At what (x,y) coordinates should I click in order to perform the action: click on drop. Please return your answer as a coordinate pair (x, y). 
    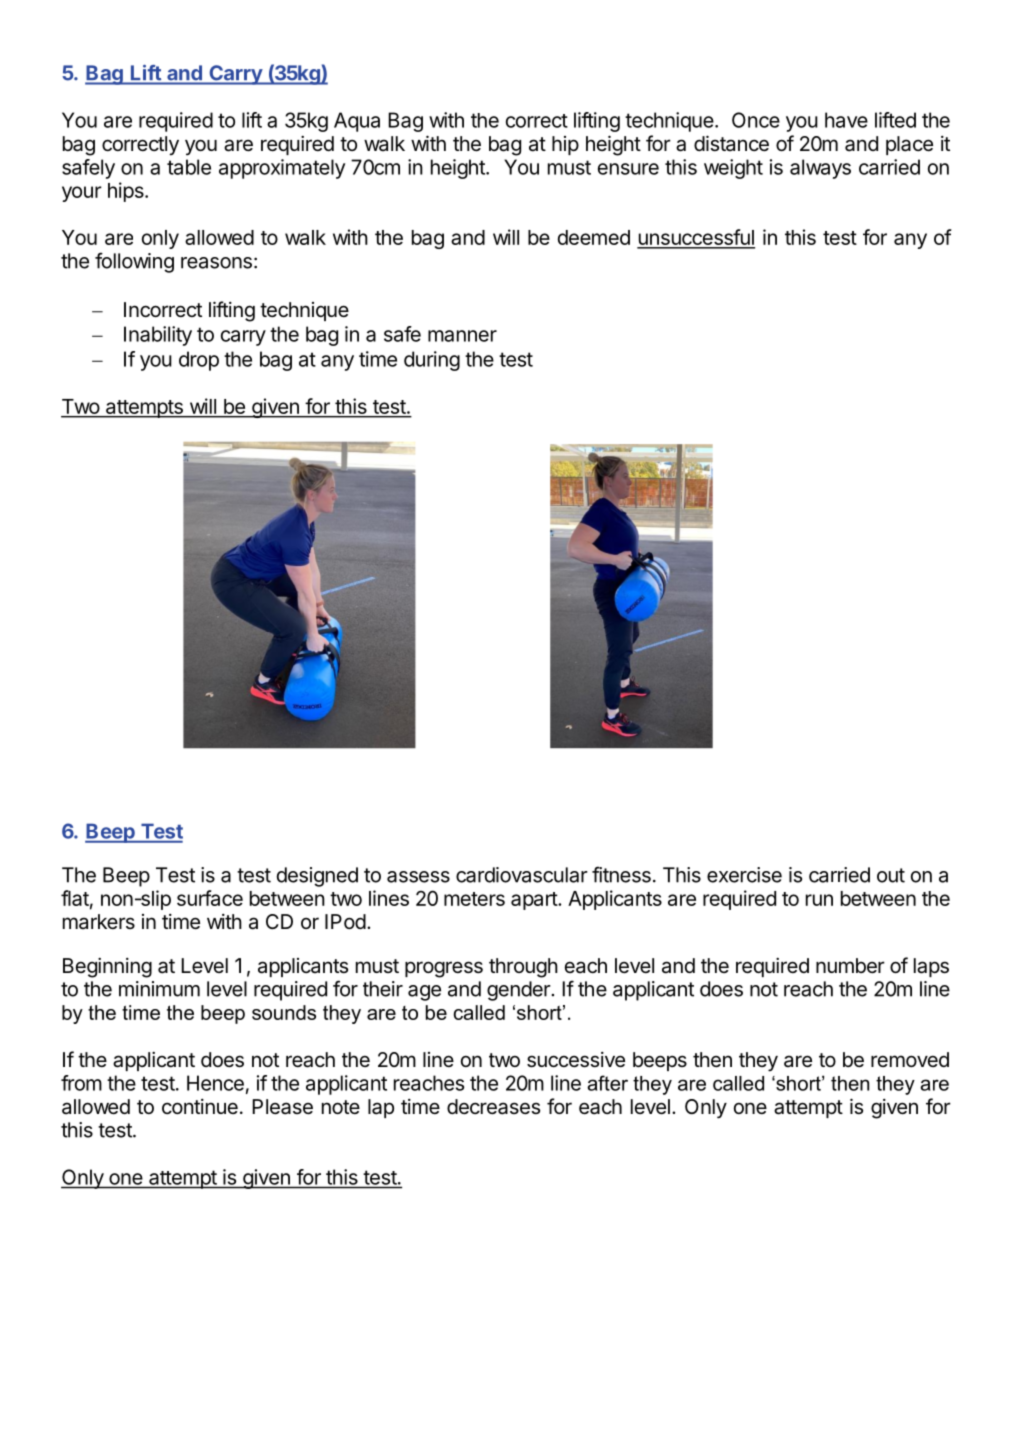
    Looking at the image, I should click on (199, 361).
